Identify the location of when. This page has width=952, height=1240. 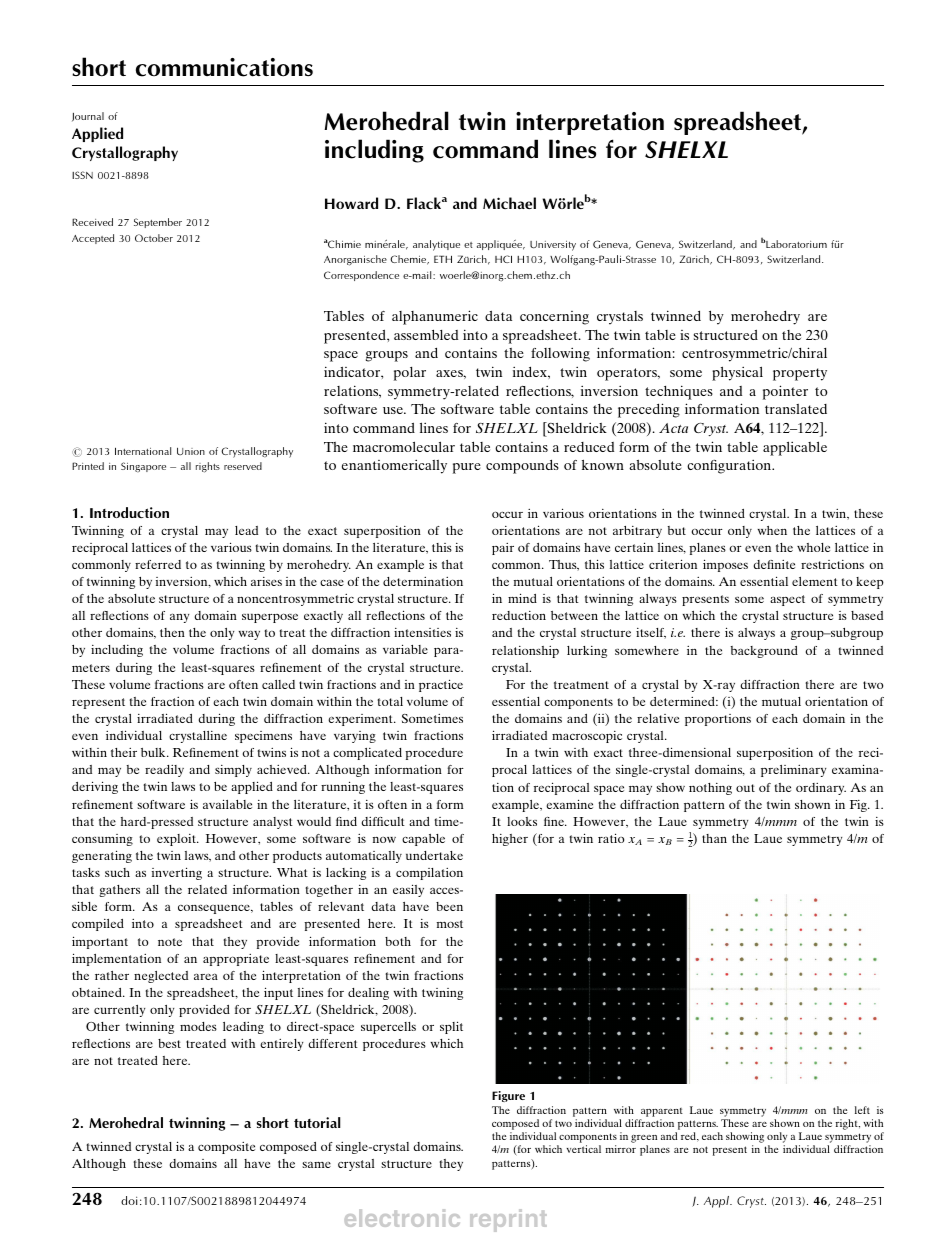
(772, 530).
